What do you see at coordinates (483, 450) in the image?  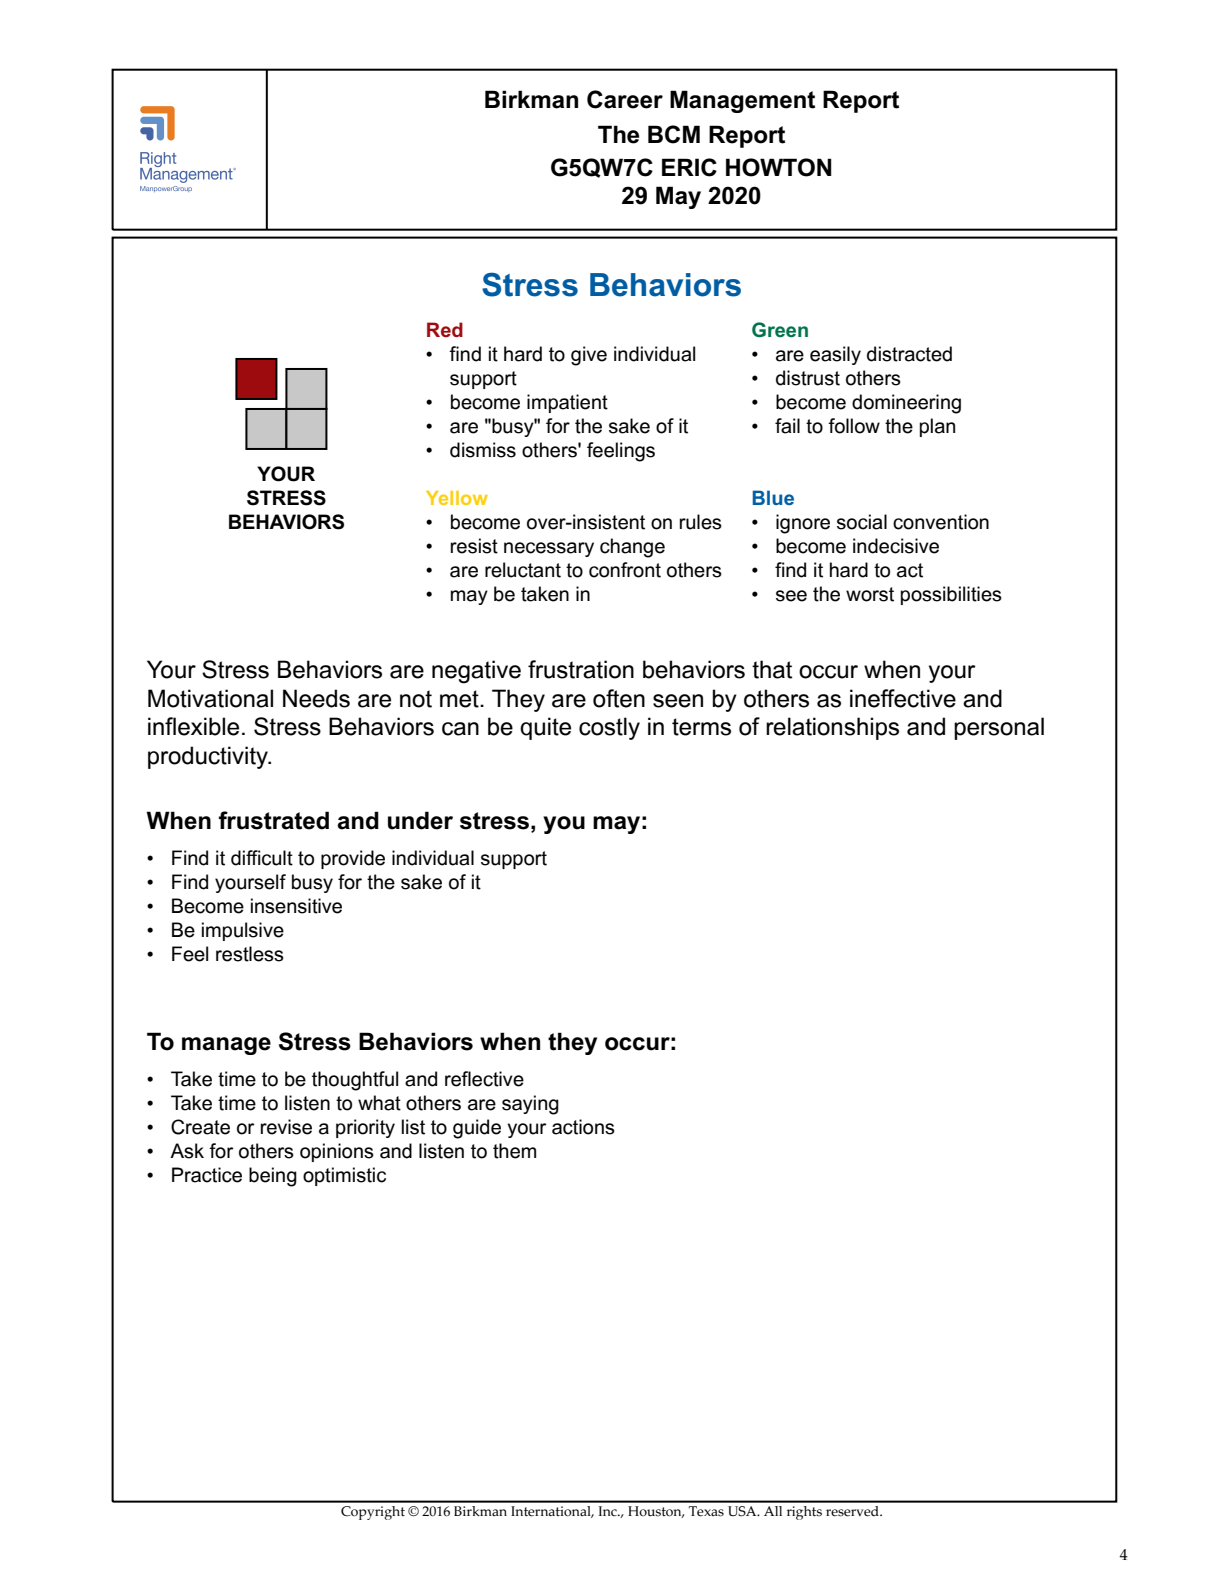 I see `dismiss` at bounding box center [483, 450].
